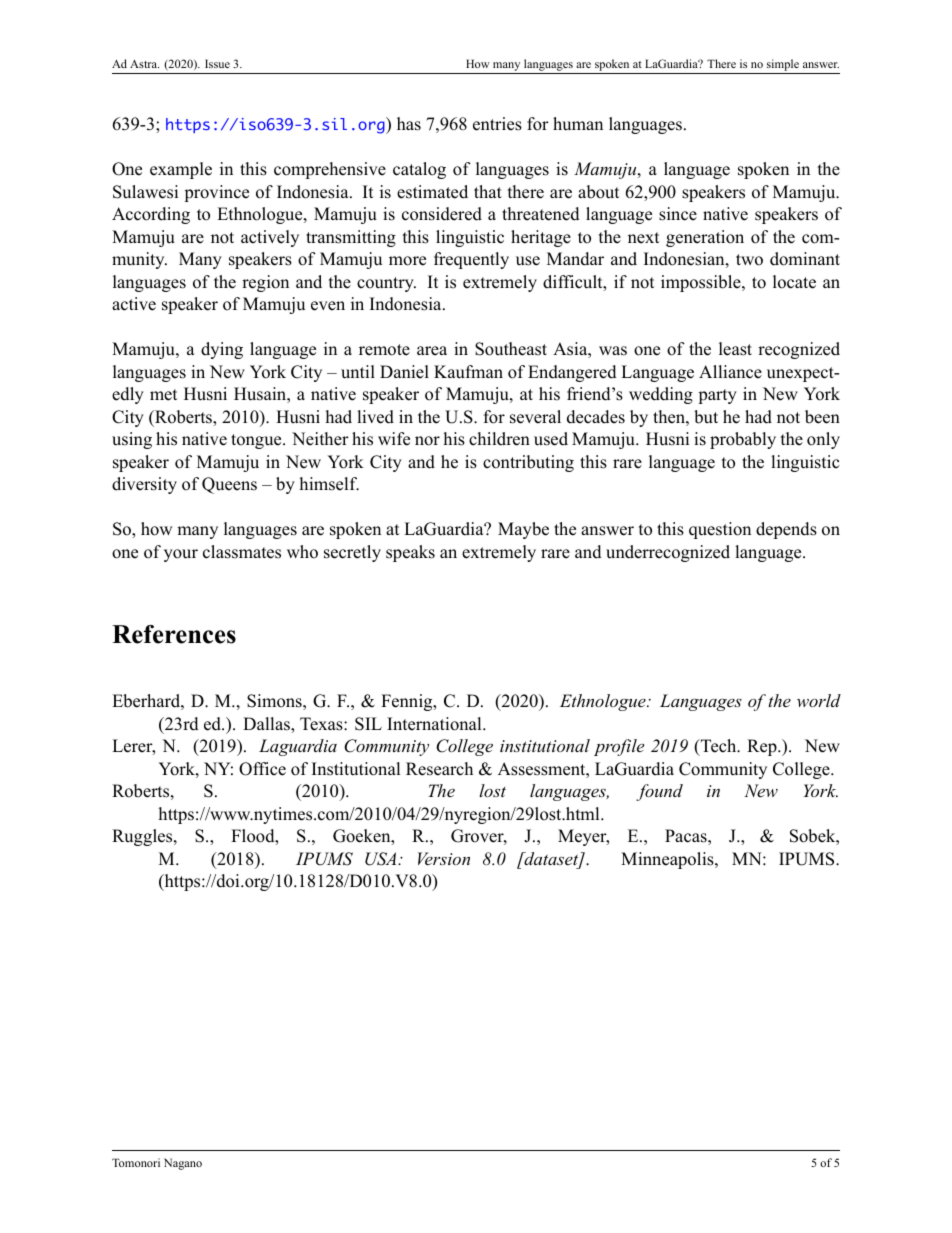 The width and height of the page is (952, 1233). Describe the element at coordinates (499, 439) in the page. I see `children` at that location.
